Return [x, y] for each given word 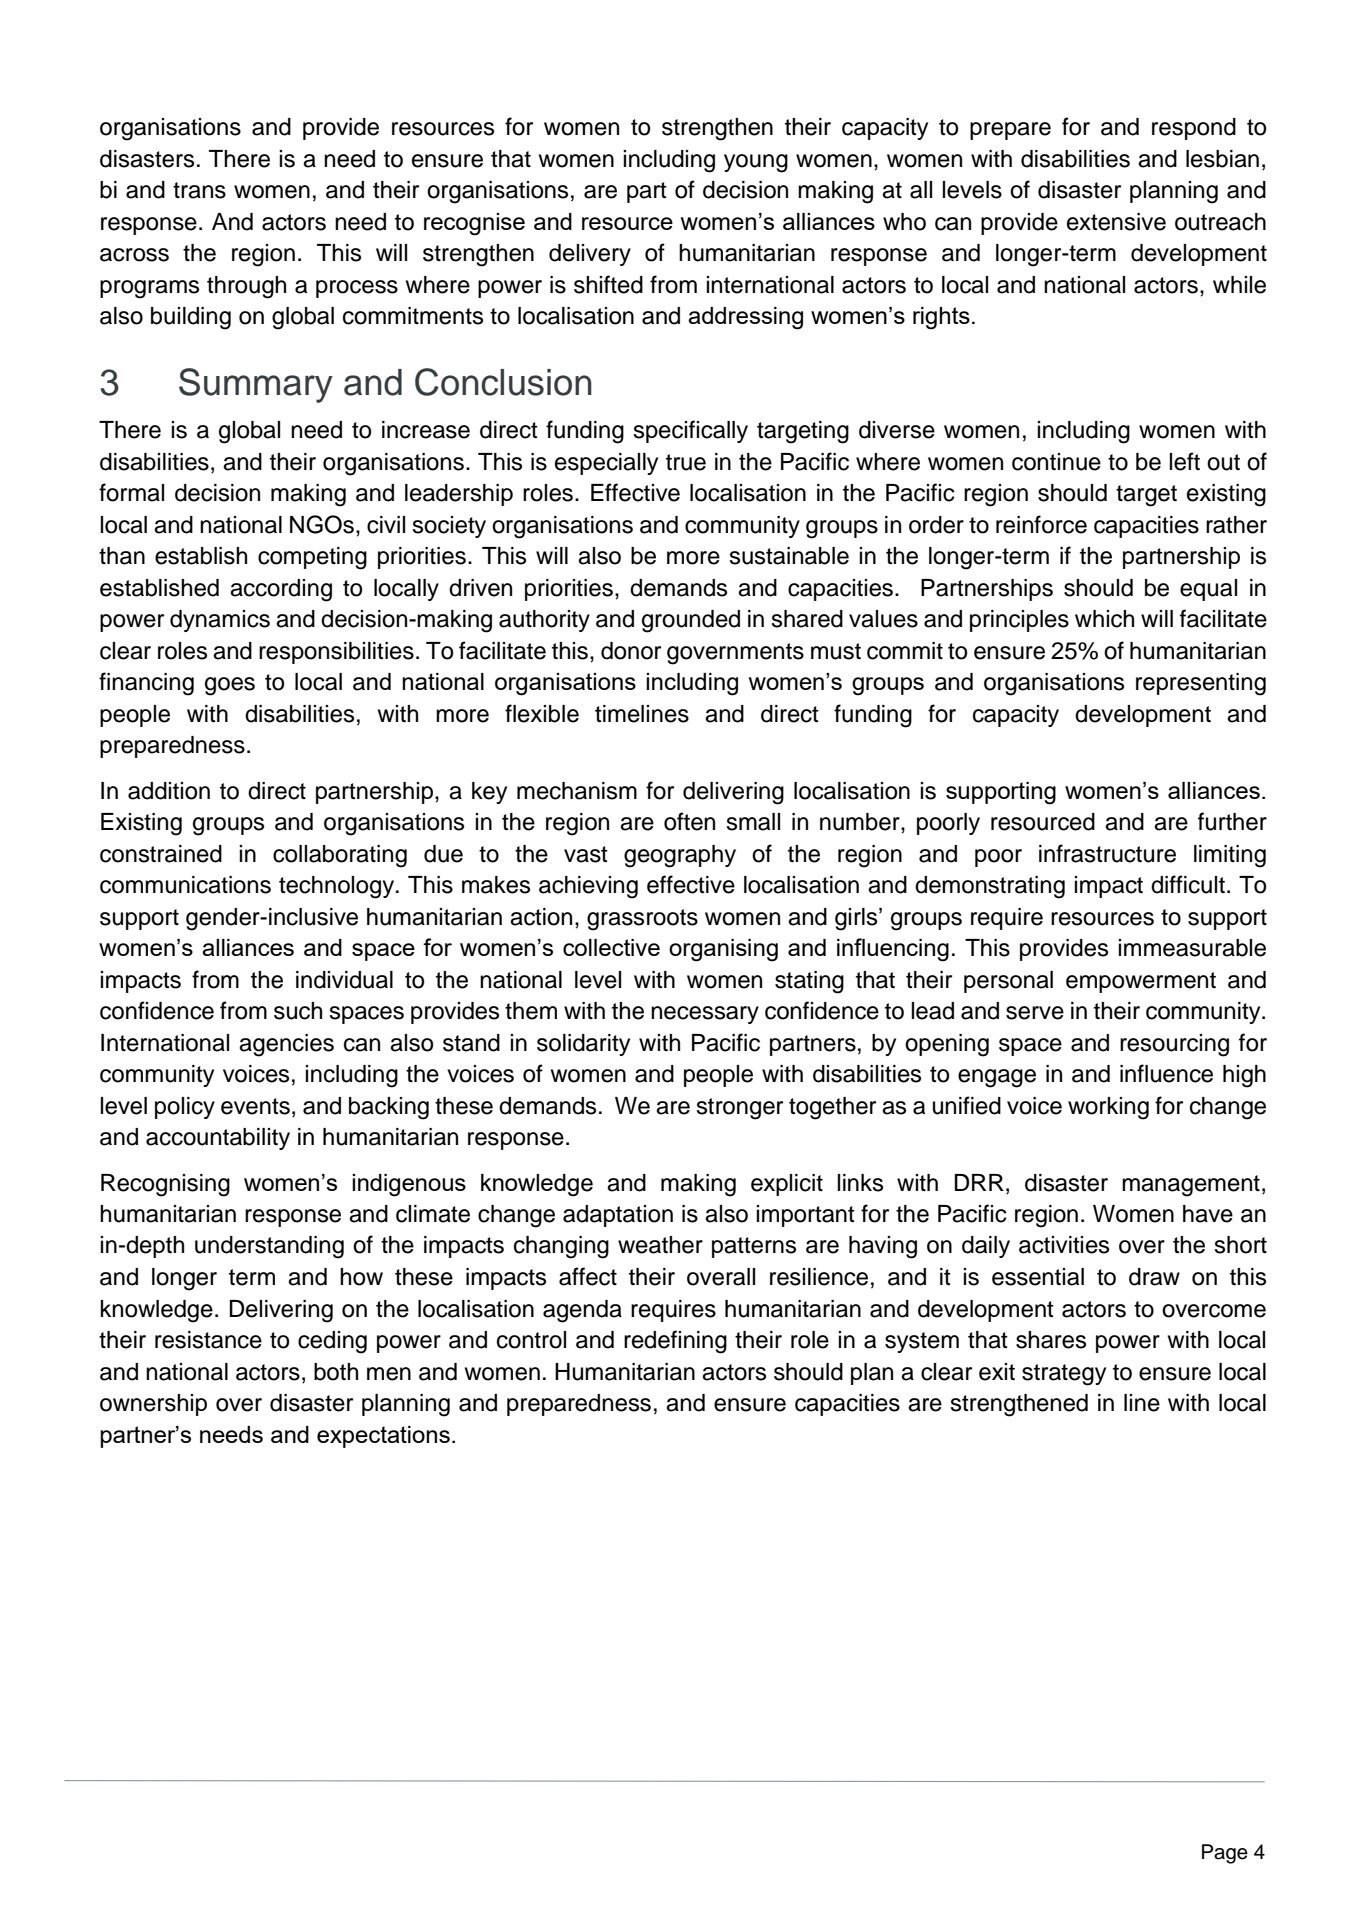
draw [1154, 1277]
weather [660, 1245]
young [756, 163]
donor [631, 651]
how [361, 1277]
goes [230, 686]
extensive [1116, 222]
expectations [383, 1437]
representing [1201, 684]
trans [199, 190]
